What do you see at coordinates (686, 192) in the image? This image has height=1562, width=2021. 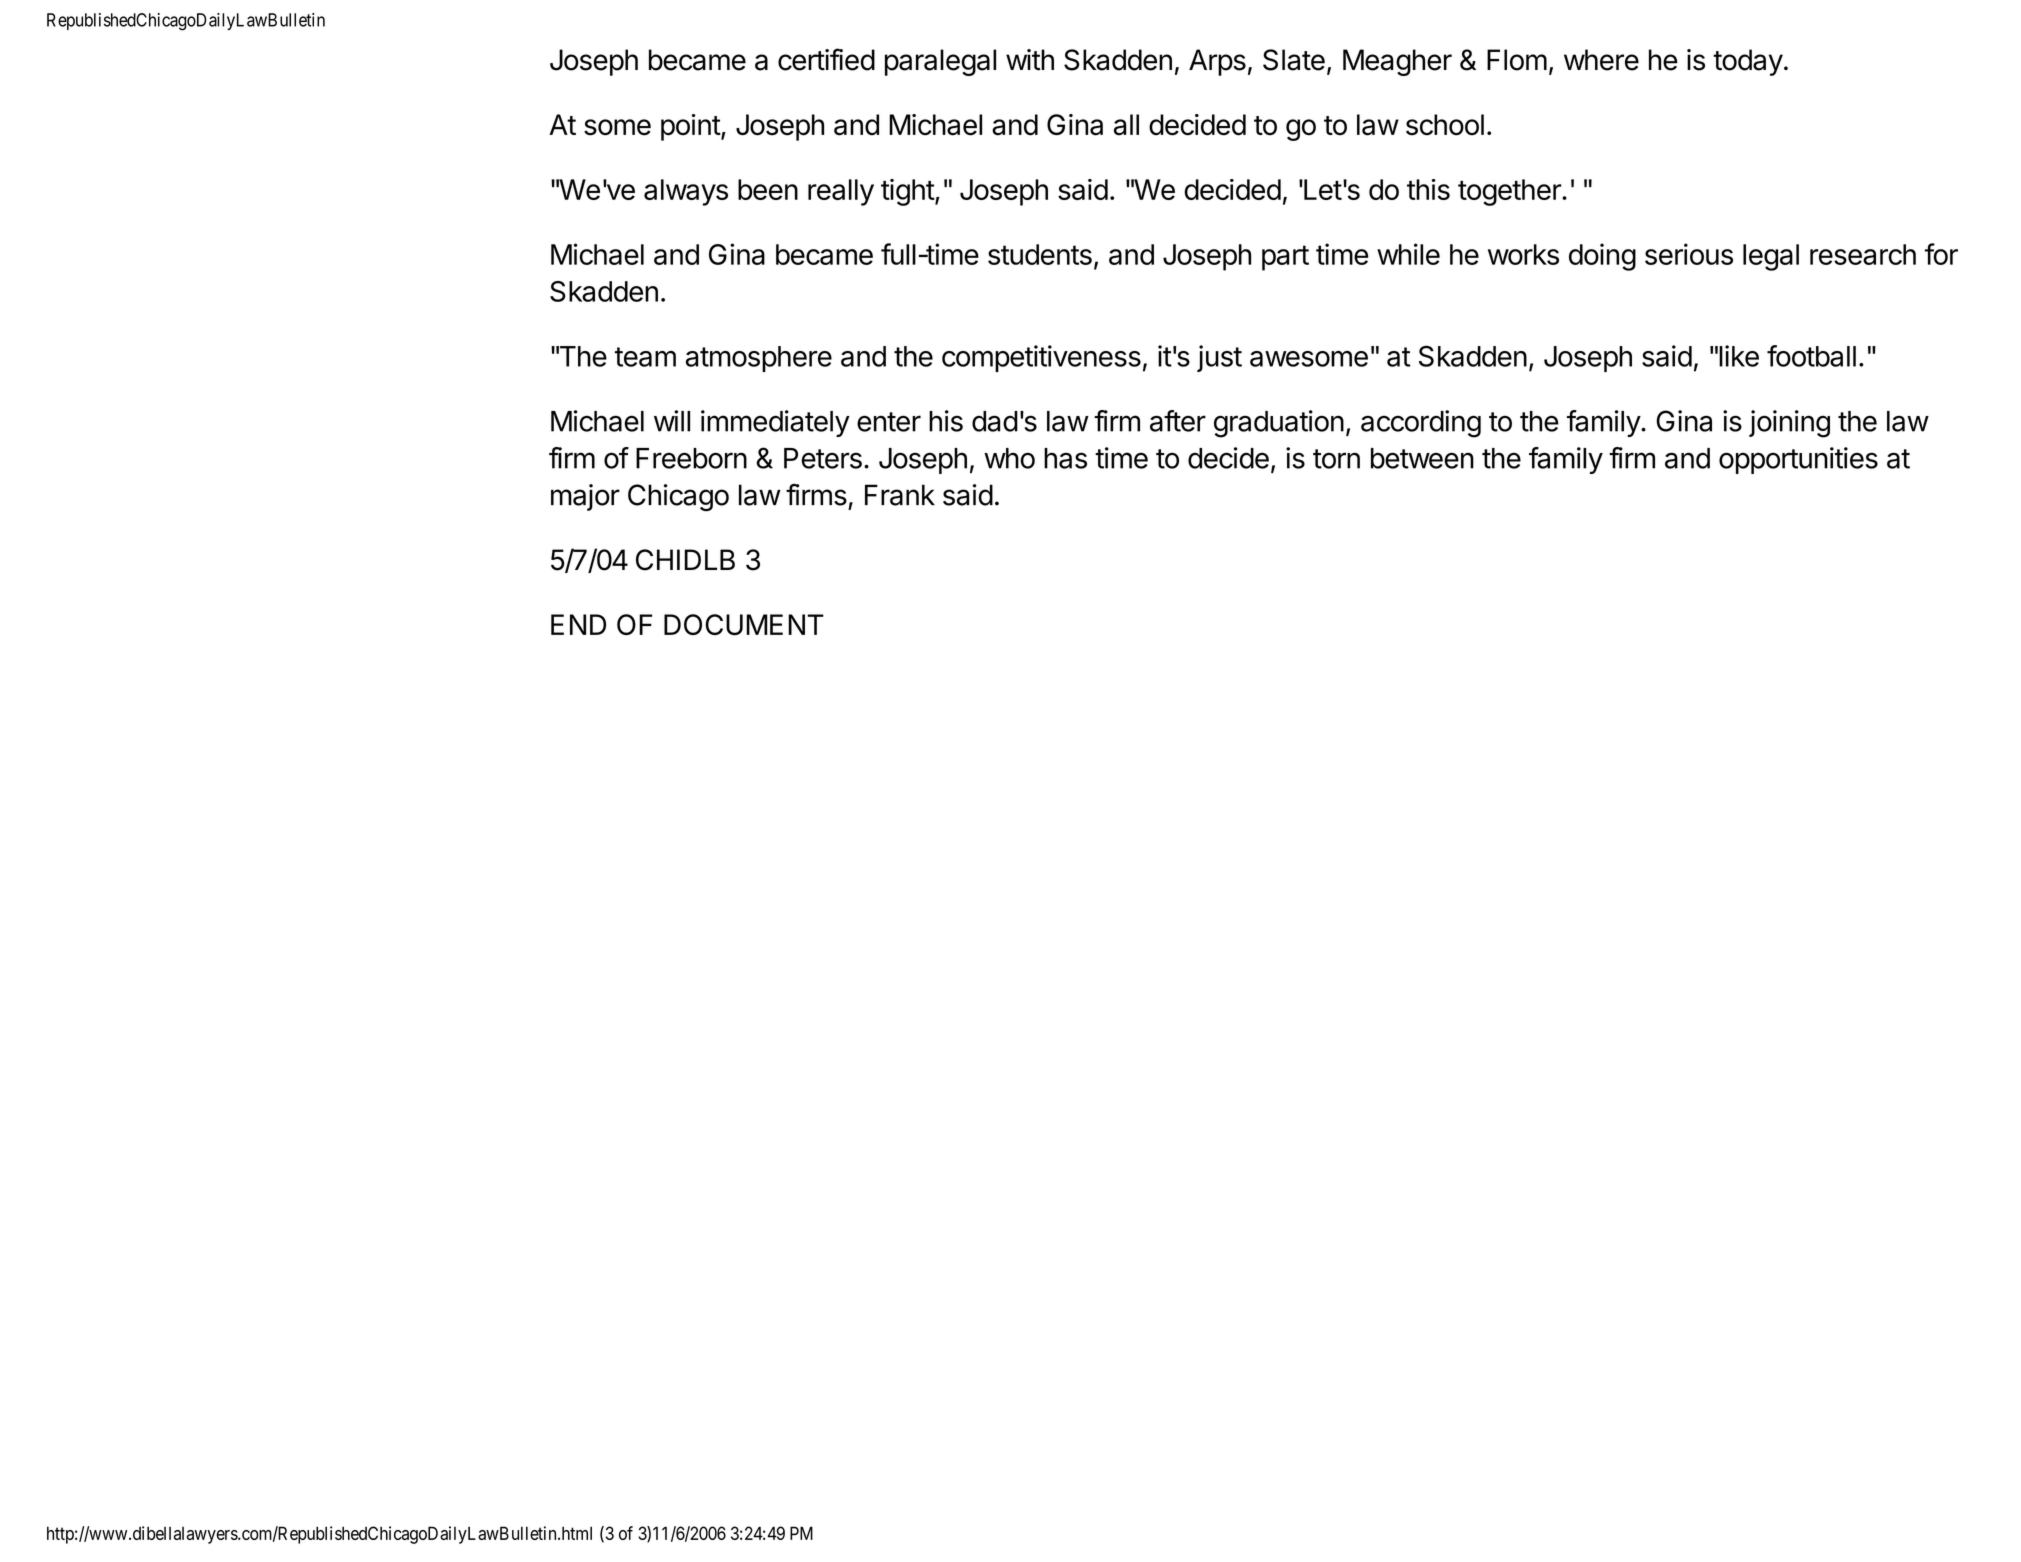 I see `always` at bounding box center [686, 192].
